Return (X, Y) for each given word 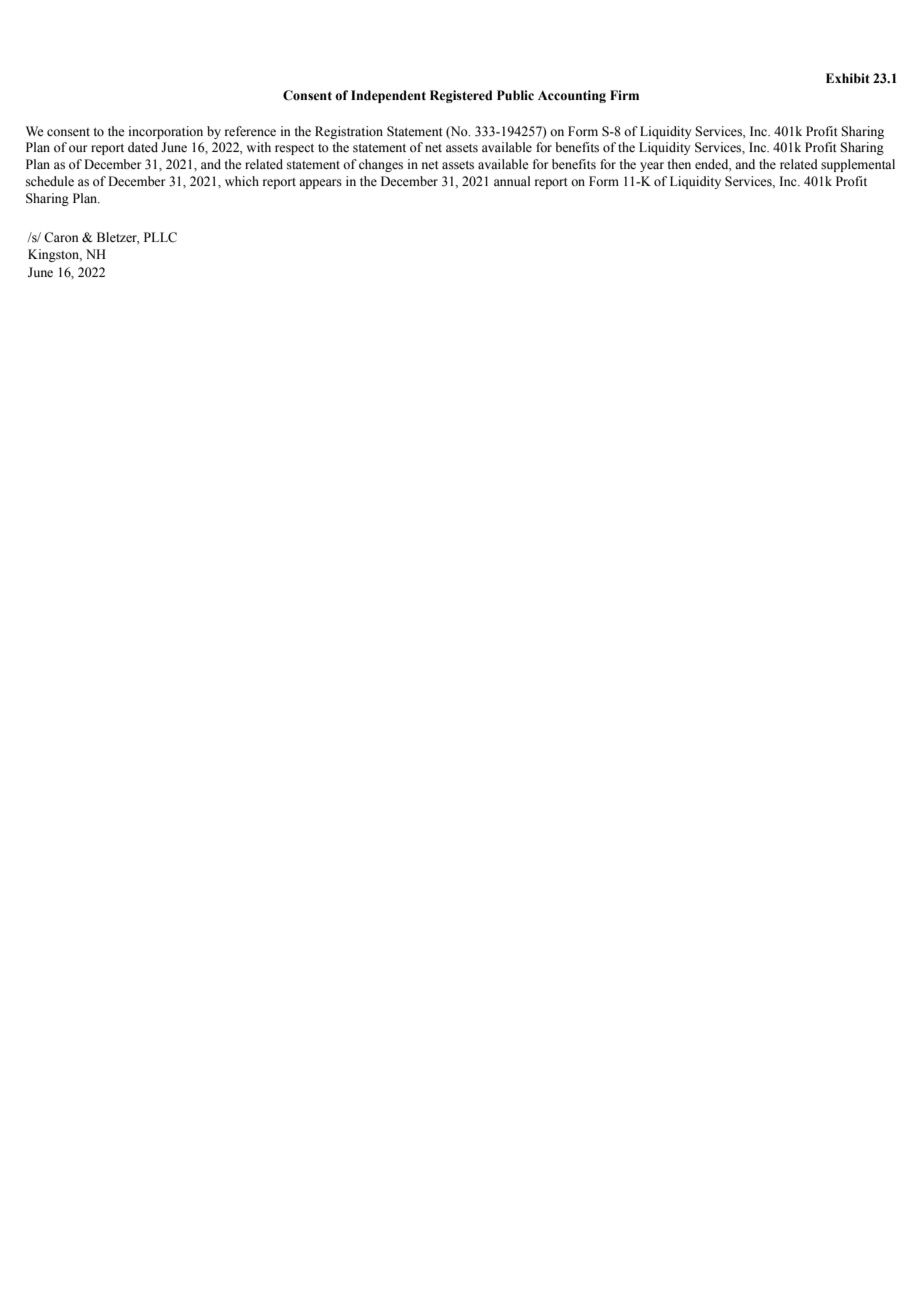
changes (381, 165)
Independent (388, 96)
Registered (461, 96)
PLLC (160, 237)
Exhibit (848, 78)
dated (143, 147)
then (679, 164)
